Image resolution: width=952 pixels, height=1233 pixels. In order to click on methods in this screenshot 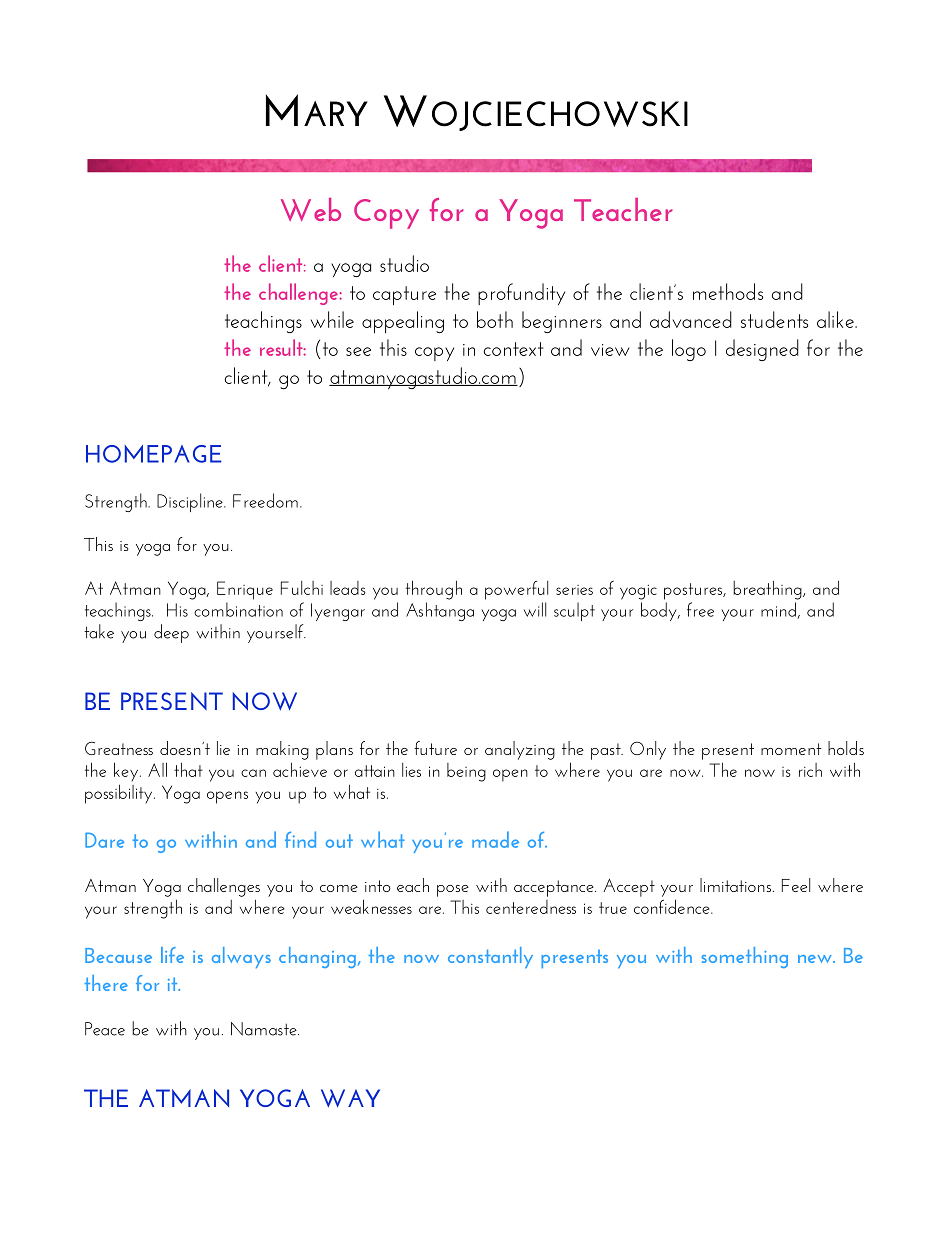, I will do `click(728, 291)`.
